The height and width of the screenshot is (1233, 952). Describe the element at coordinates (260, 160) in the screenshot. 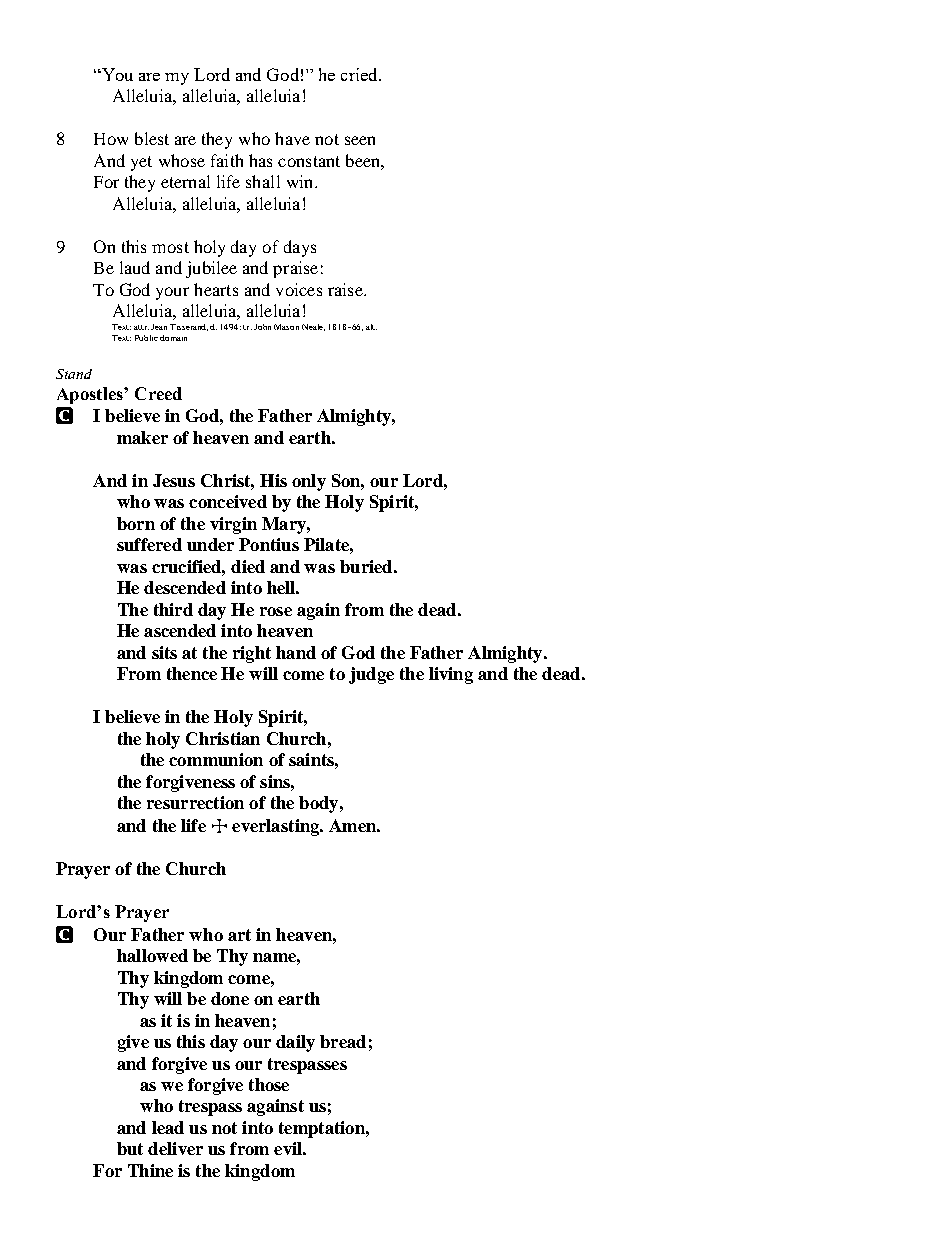

I see `has` at that location.
